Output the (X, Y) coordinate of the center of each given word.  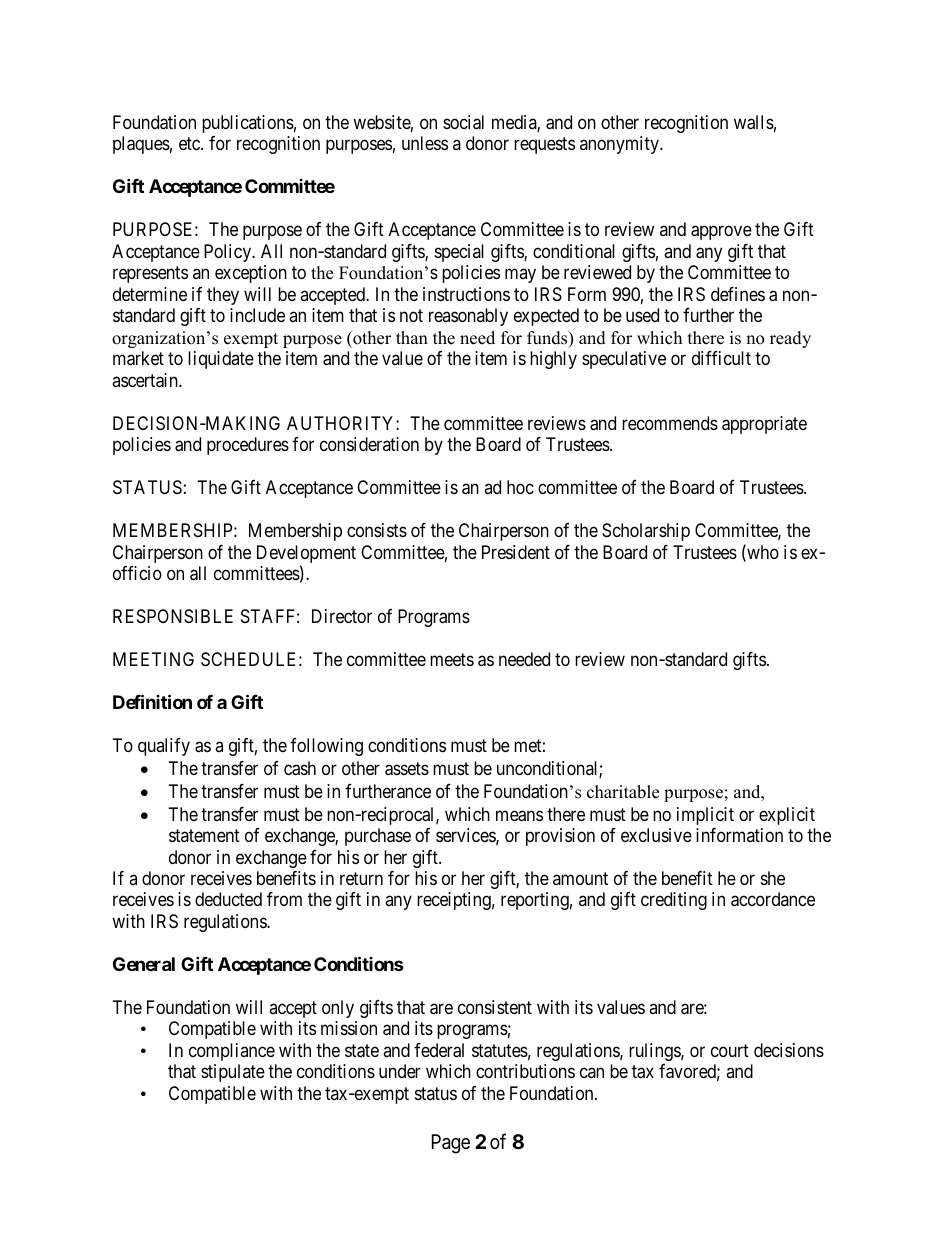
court (730, 1050)
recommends (670, 423)
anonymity (621, 145)
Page (451, 1144)
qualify (164, 747)
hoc (520, 487)
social (463, 122)
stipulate (233, 1073)
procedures (248, 446)
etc (190, 144)
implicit (705, 816)
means (519, 816)
